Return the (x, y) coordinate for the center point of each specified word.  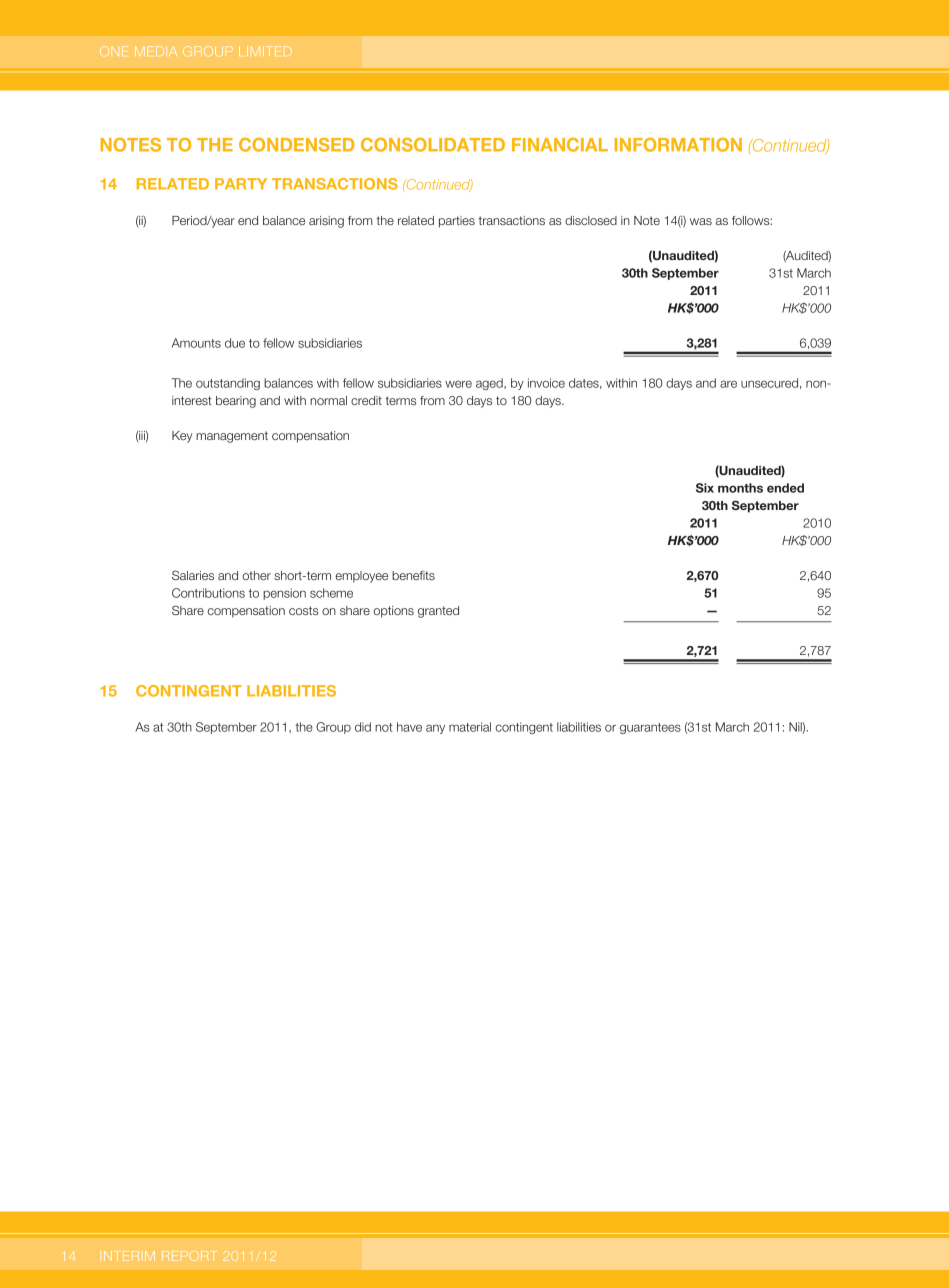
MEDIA (156, 51)
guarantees (650, 728)
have (409, 727)
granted (438, 612)
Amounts (196, 343)
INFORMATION (678, 145)
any (435, 729)
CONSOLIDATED (433, 145)
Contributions (208, 593)
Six (705, 488)
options (393, 612)
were (458, 384)
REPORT (188, 1256)
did (363, 727)
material (470, 727)
